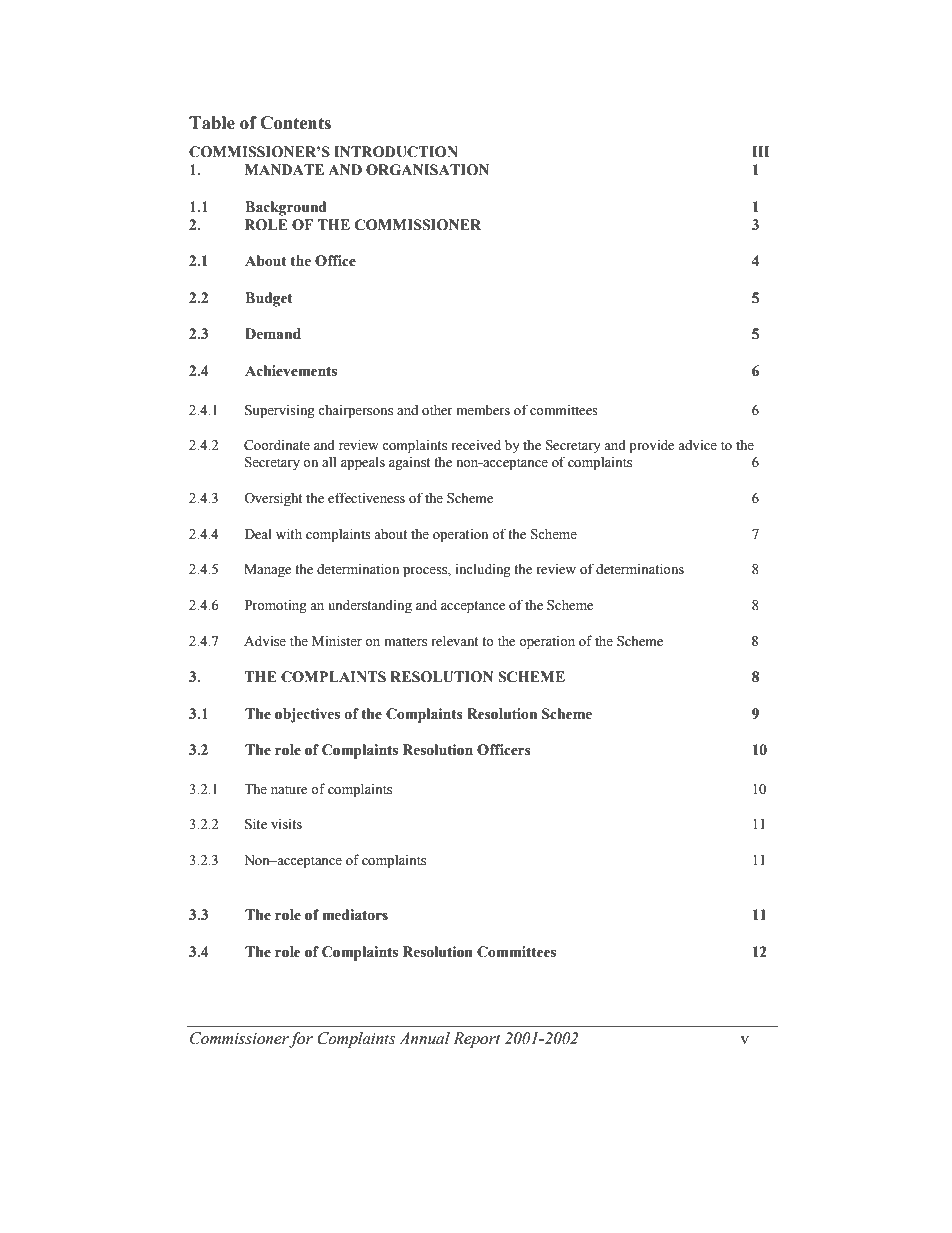 The height and width of the screenshot is (1233, 952). I want to click on ORGANISATION, so click(427, 170).
